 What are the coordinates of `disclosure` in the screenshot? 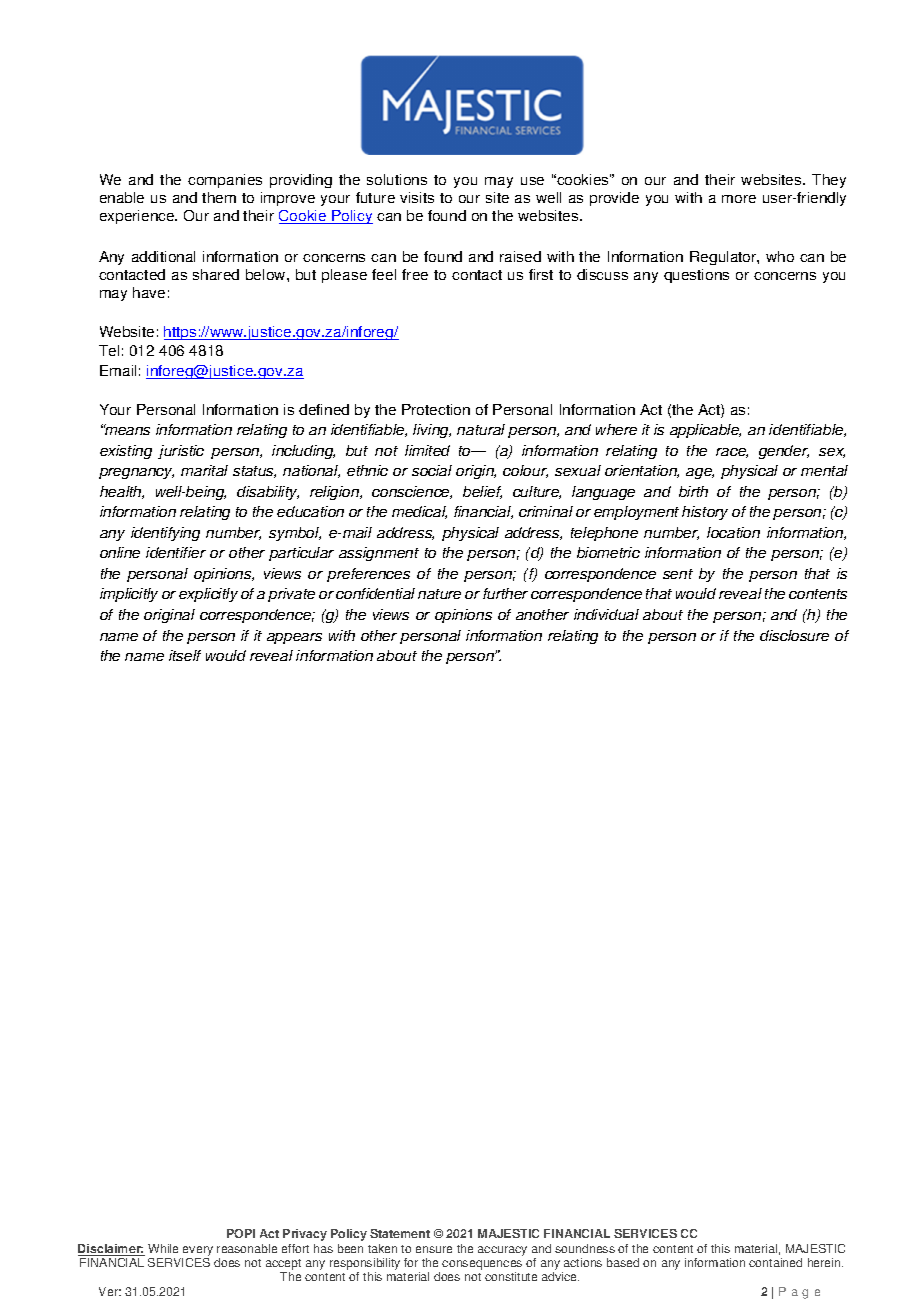 It's located at (794, 635).
